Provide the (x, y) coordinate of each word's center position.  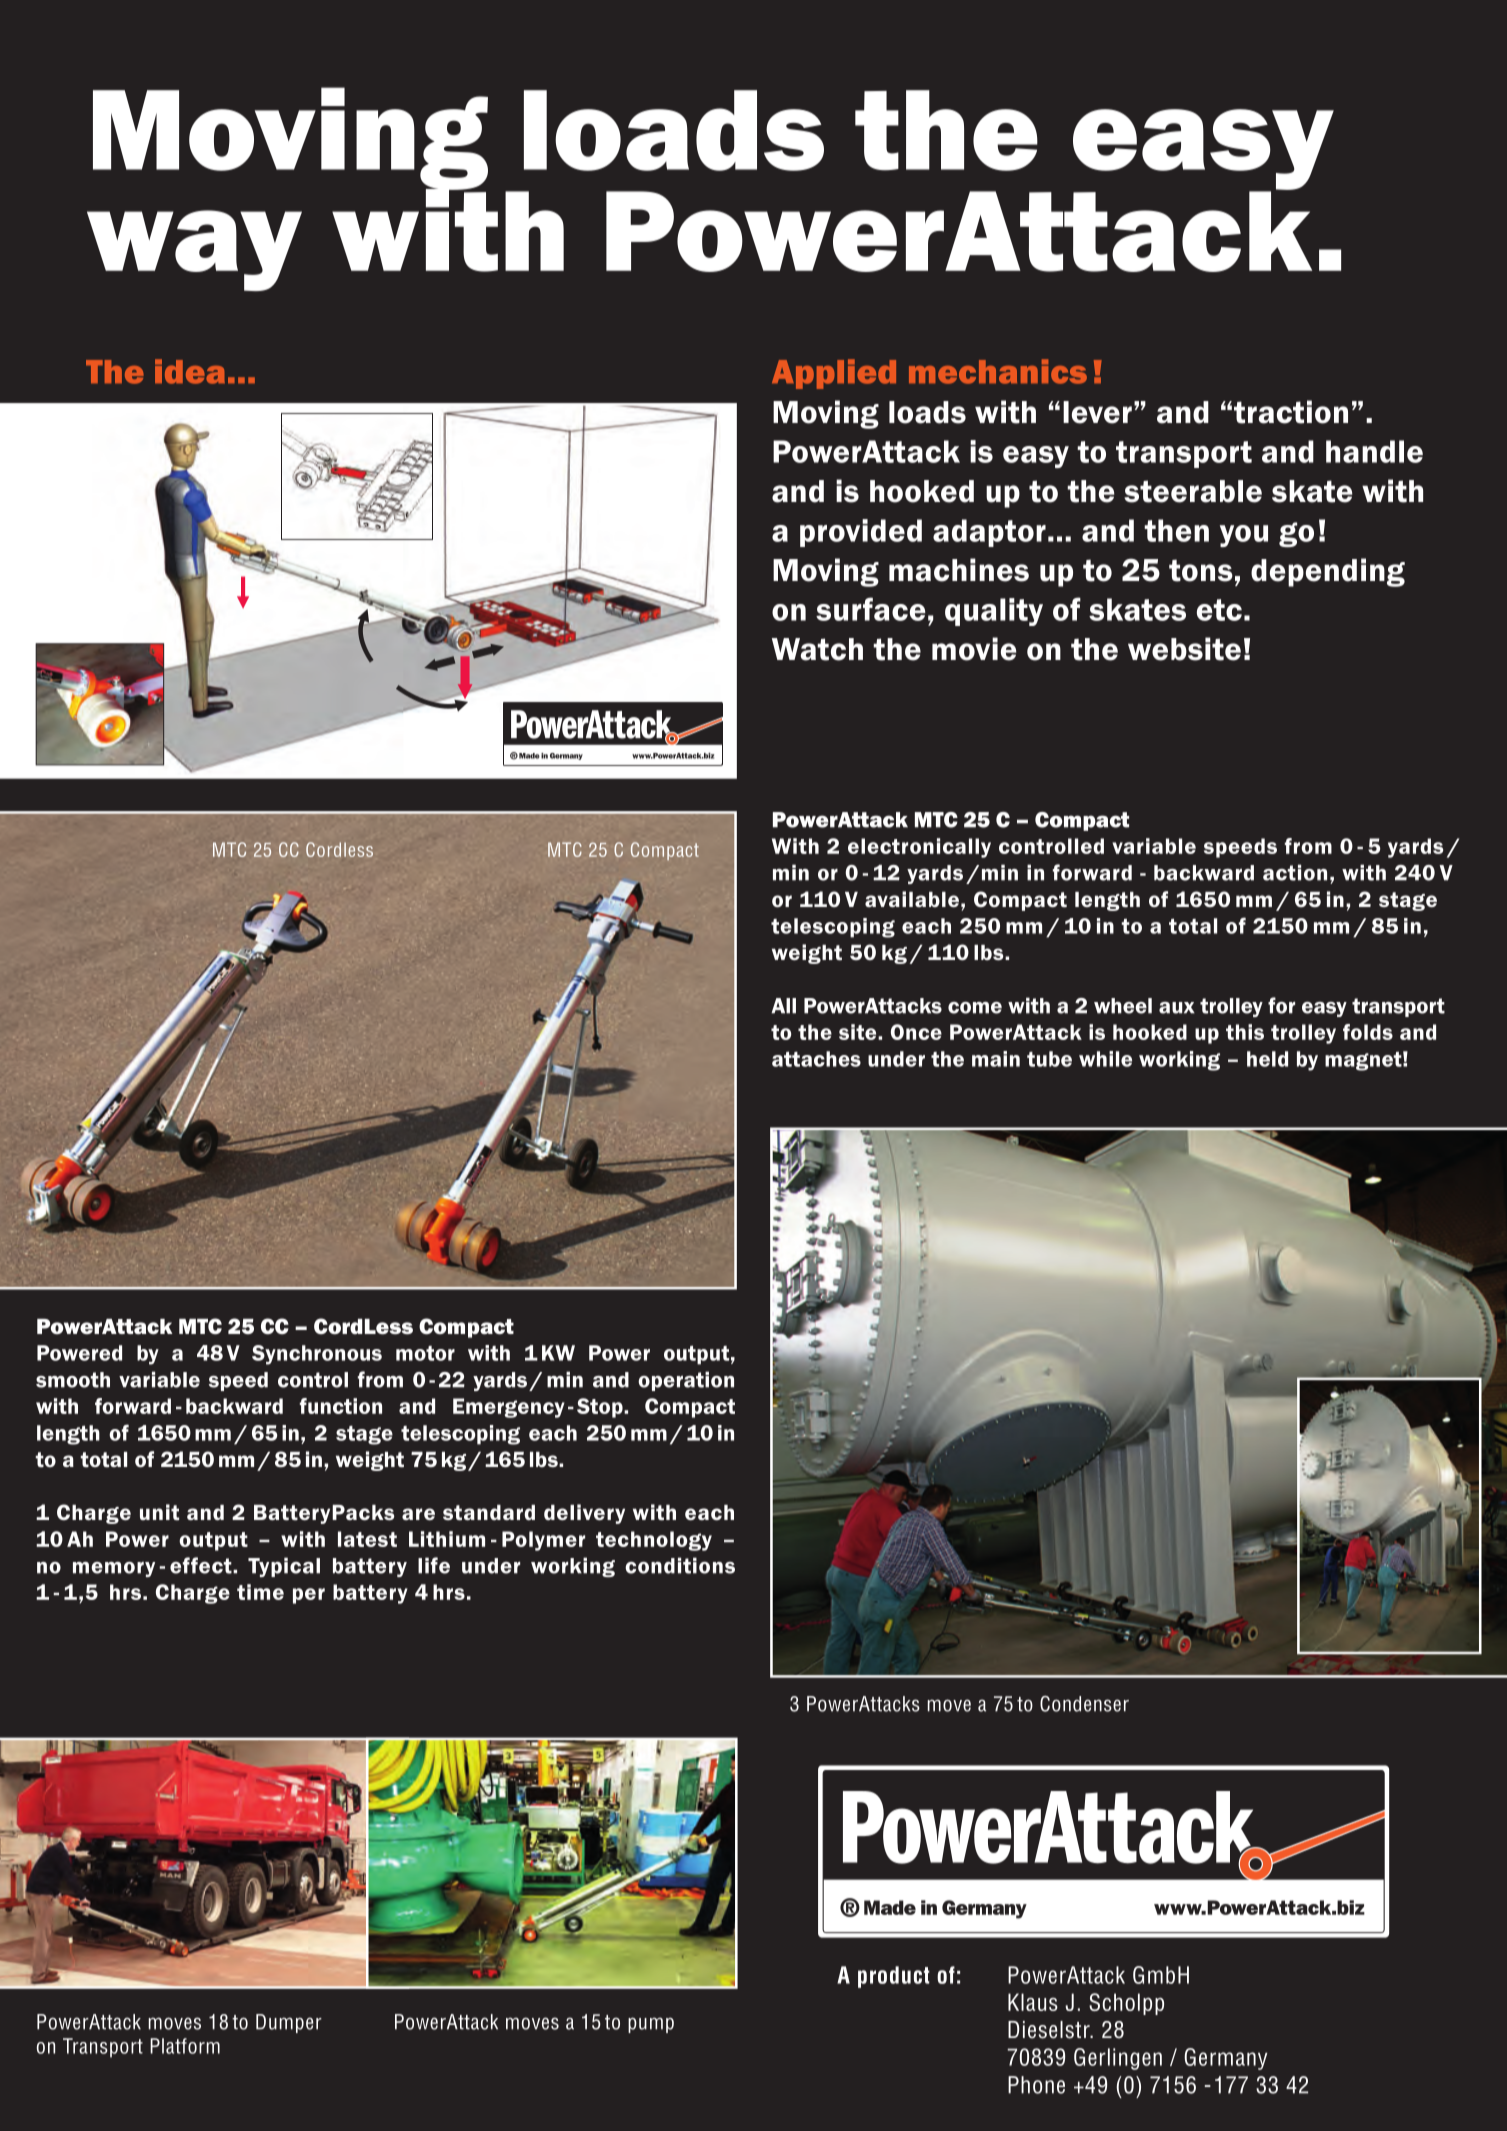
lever (1097, 412)
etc (1219, 610)
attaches (816, 1059)
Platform (185, 2046)
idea (190, 371)
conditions (680, 1565)
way (194, 250)
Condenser (1084, 1704)
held (1267, 1059)
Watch (817, 649)
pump (651, 2025)
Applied (834, 374)
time (260, 1592)
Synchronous (317, 1355)
